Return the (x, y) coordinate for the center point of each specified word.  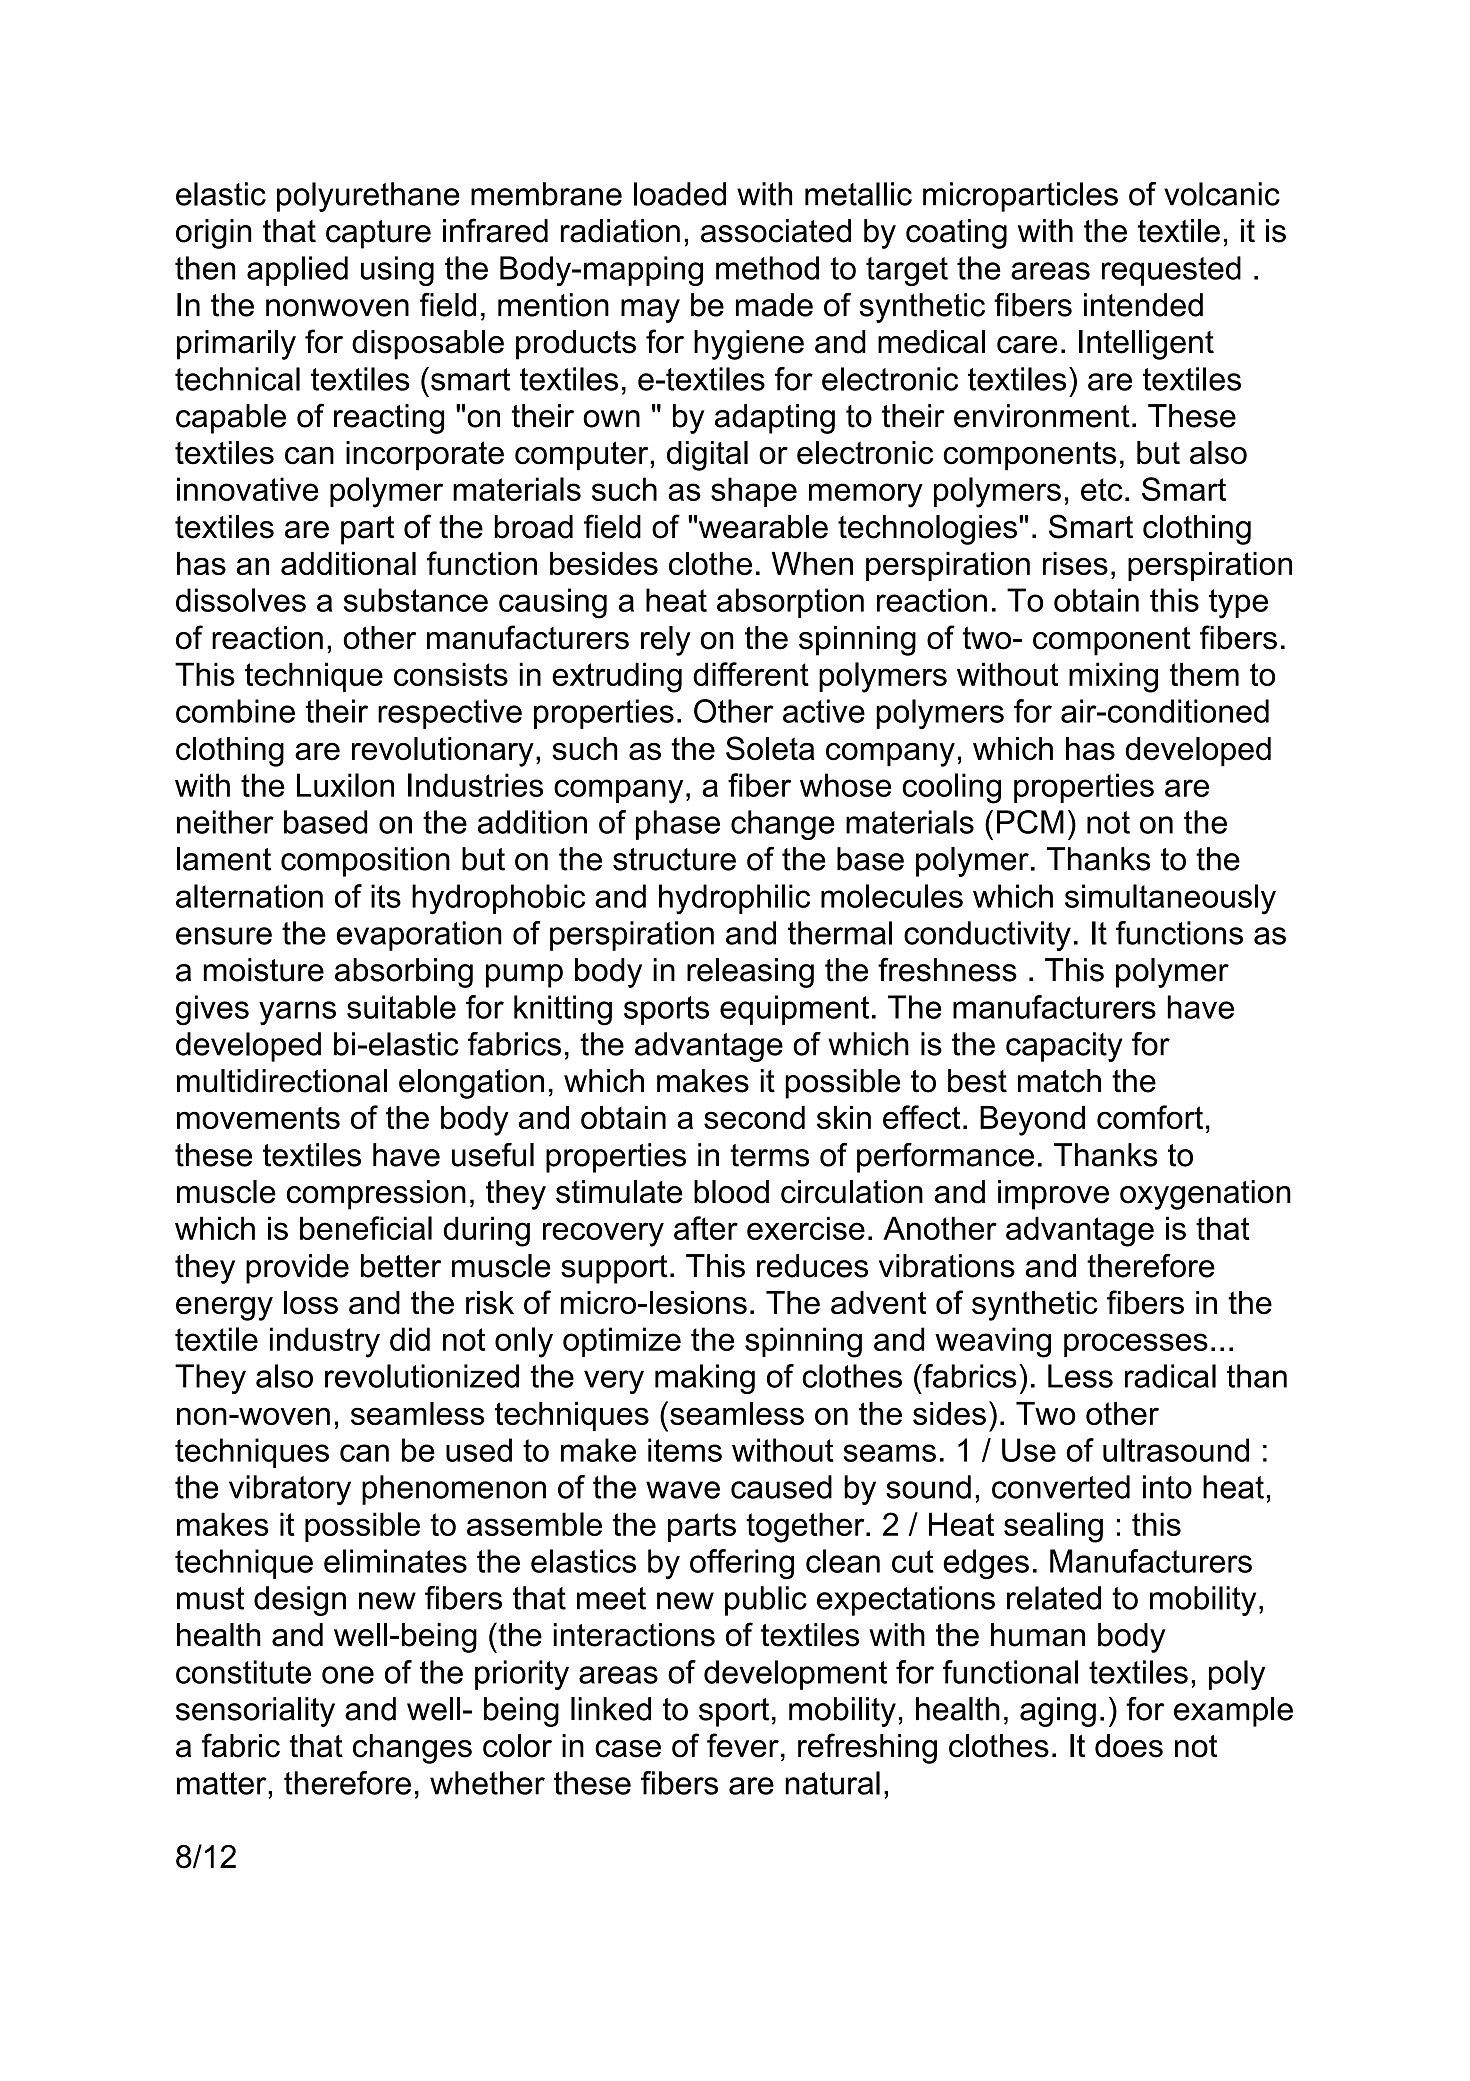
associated (776, 231)
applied (297, 271)
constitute (243, 1672)
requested (1171, 271)
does (1129, 1746)
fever (743, 1745)
